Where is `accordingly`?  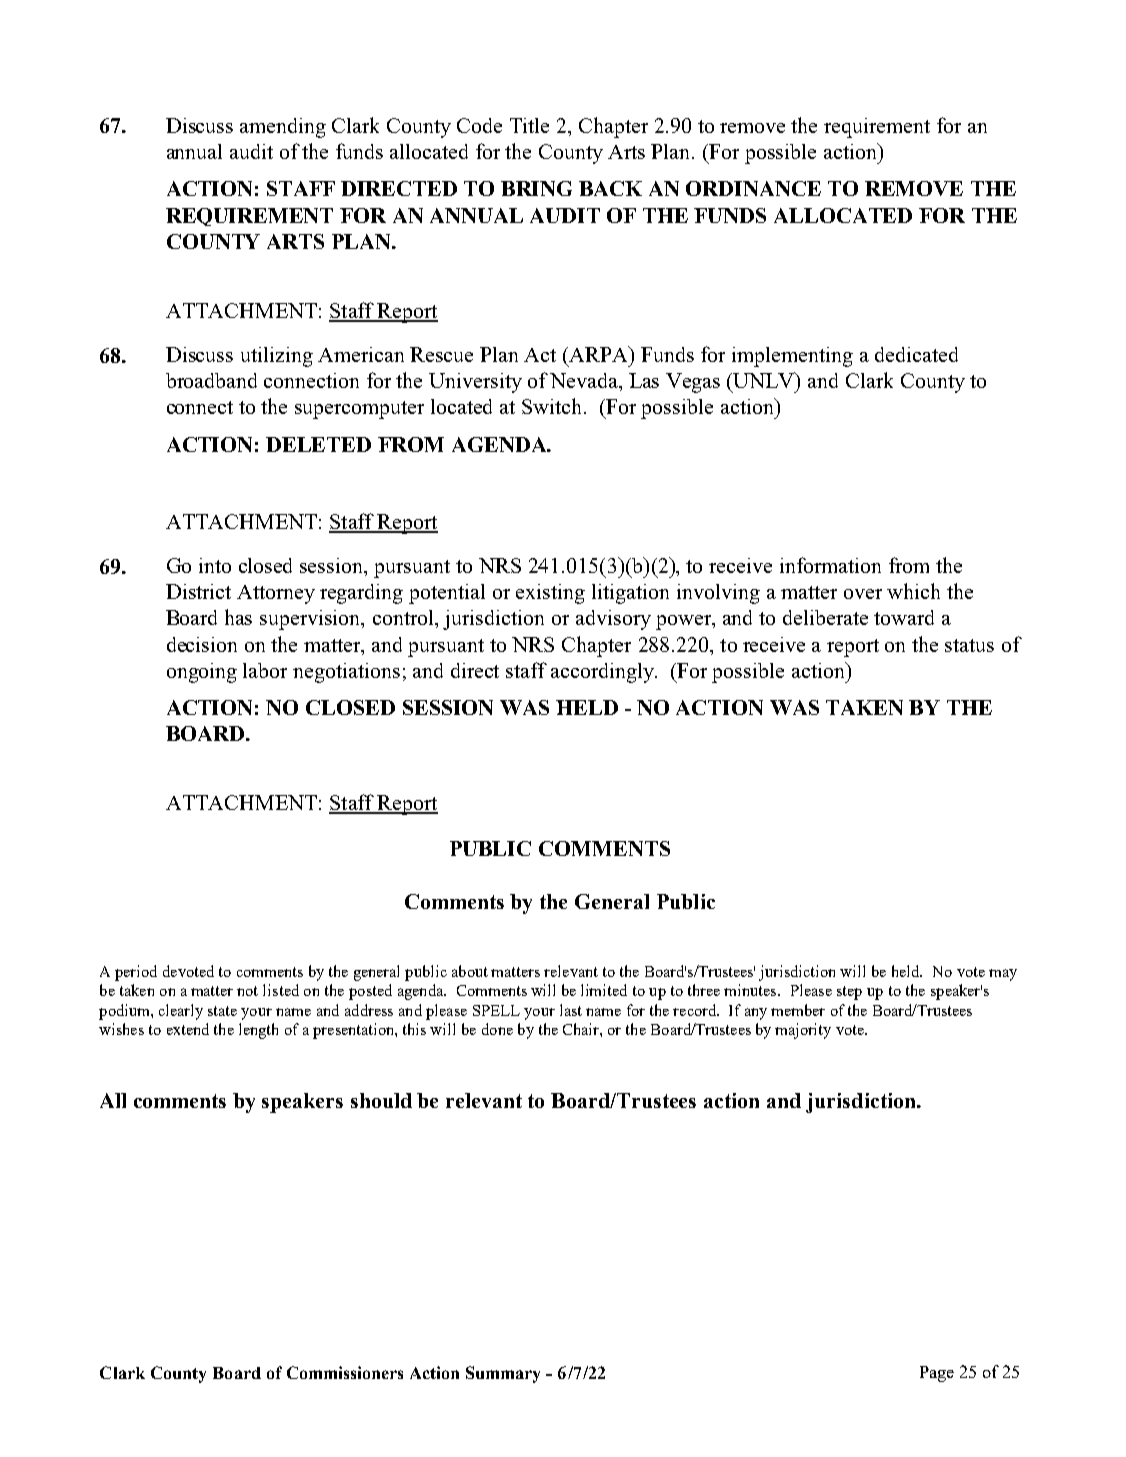 accordingly is located at coordinates (604, 673).
